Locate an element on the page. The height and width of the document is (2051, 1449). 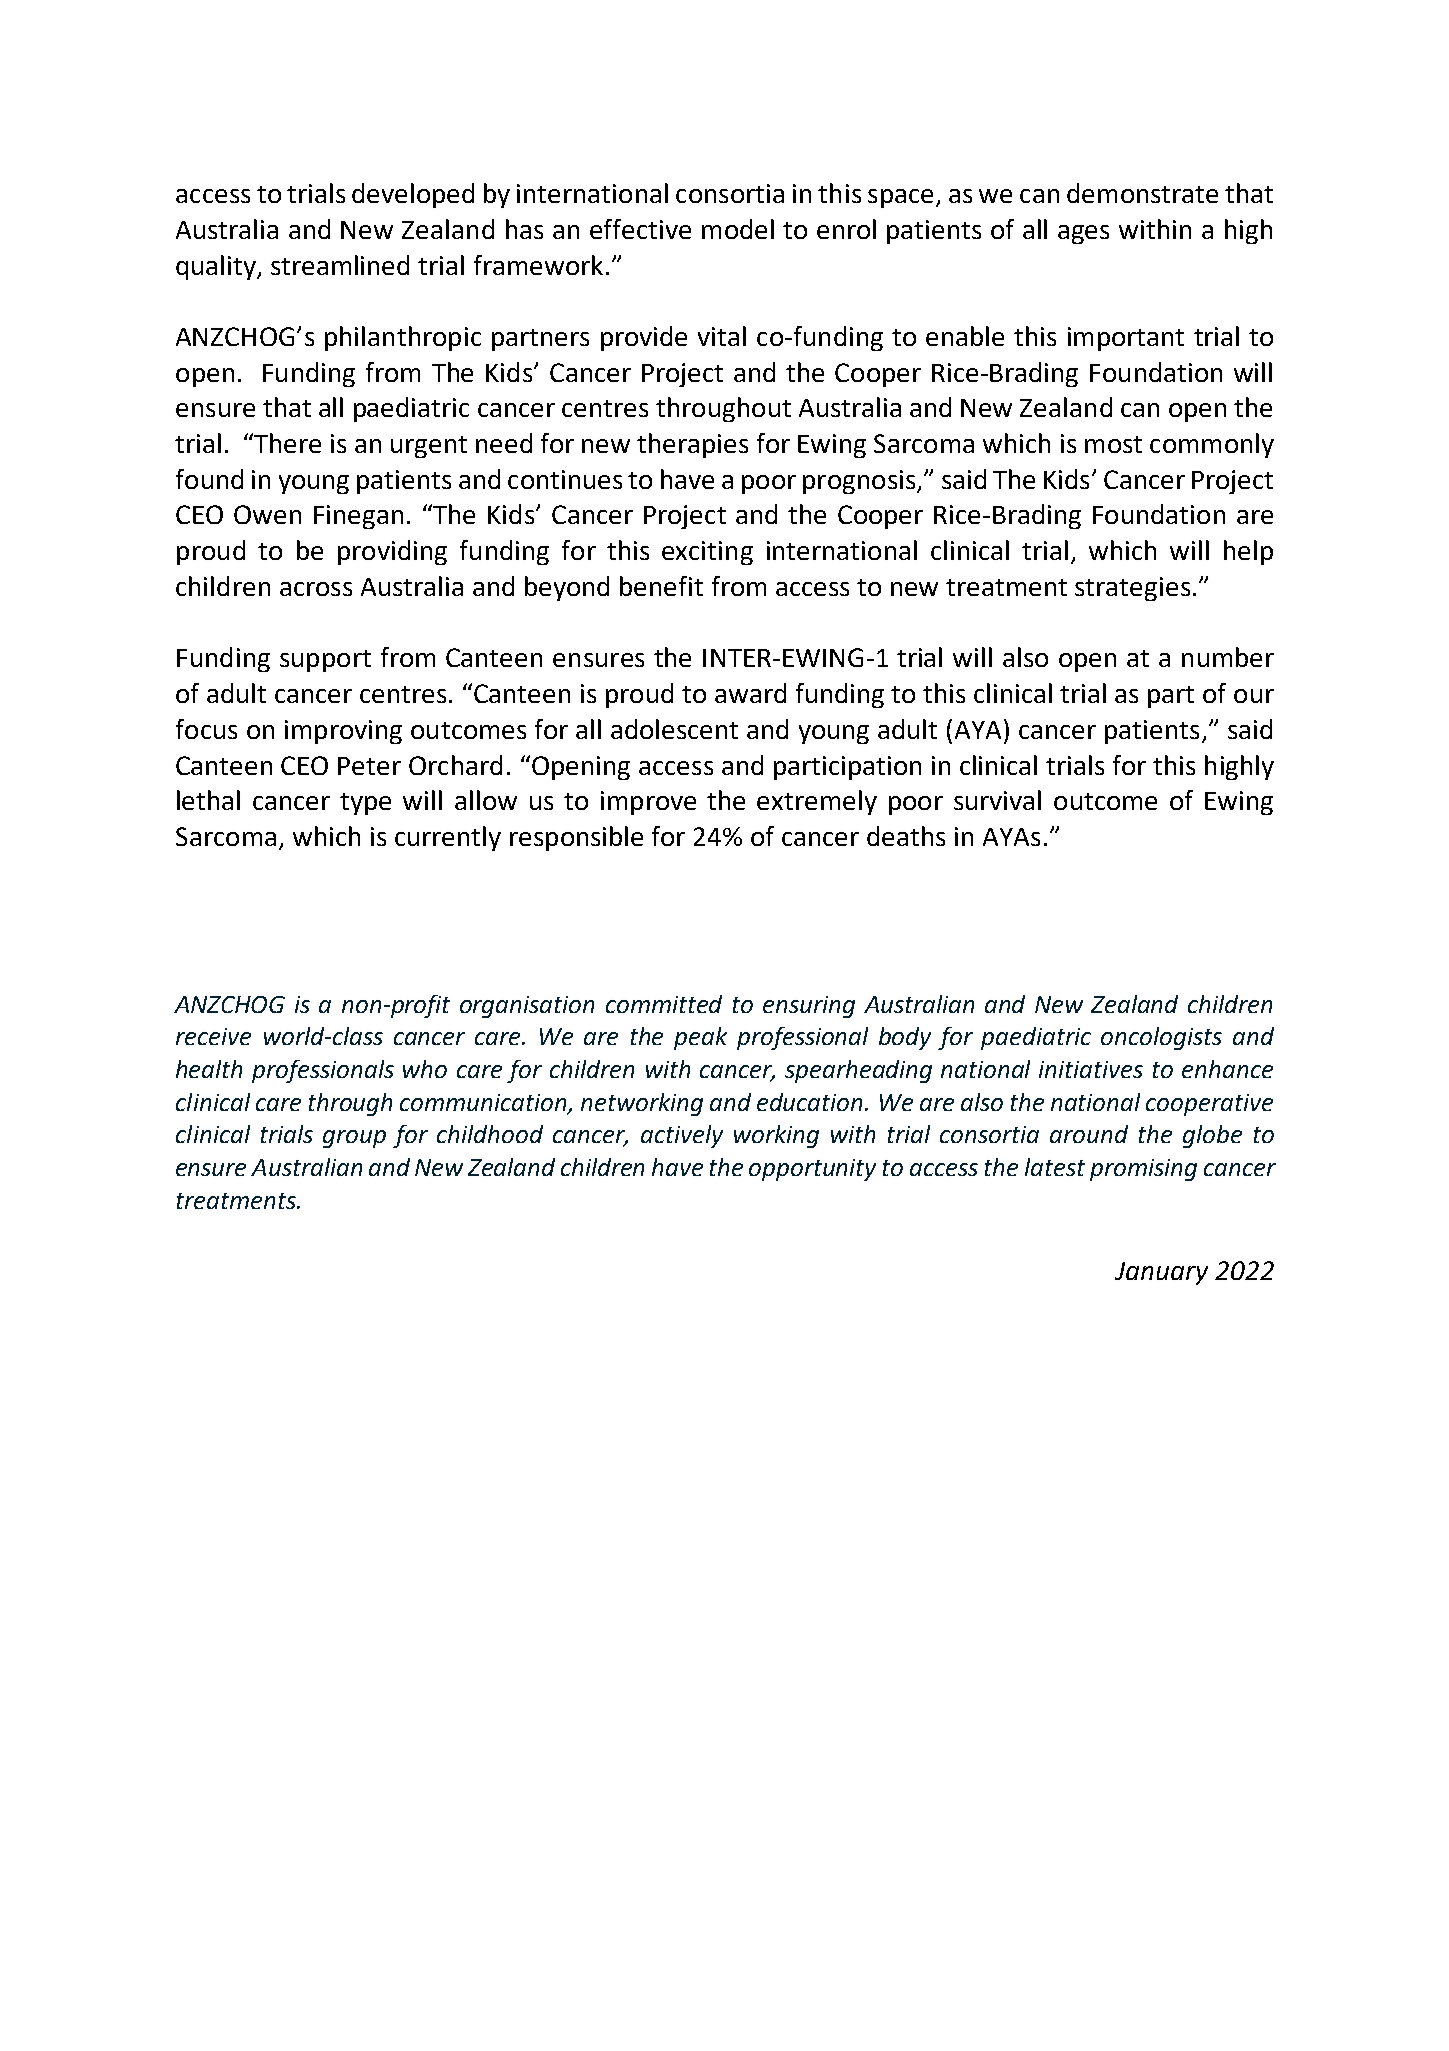
opportunity is located at coordinates (812, 1170).
